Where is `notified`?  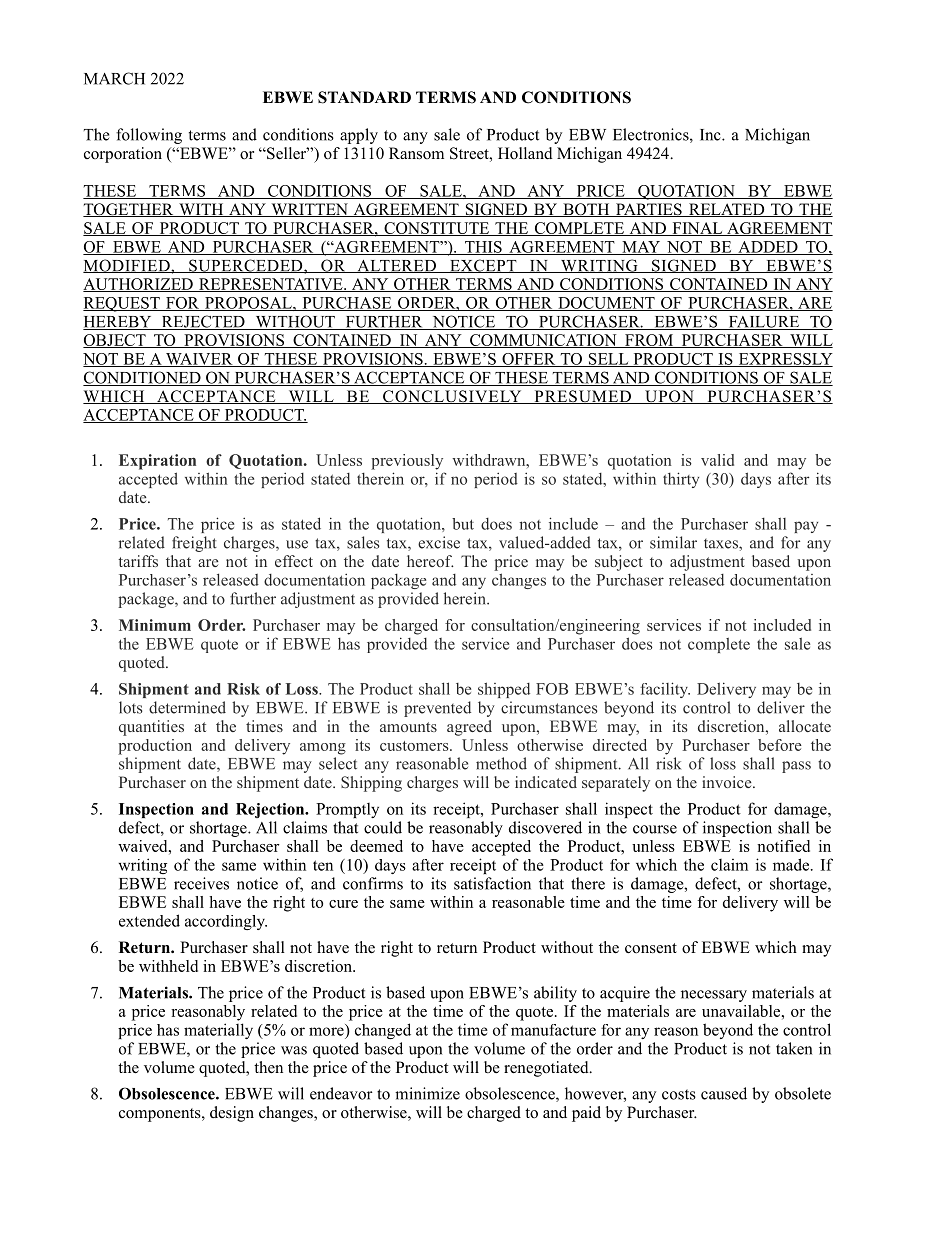
notified is located at coordinates (783, 846).
